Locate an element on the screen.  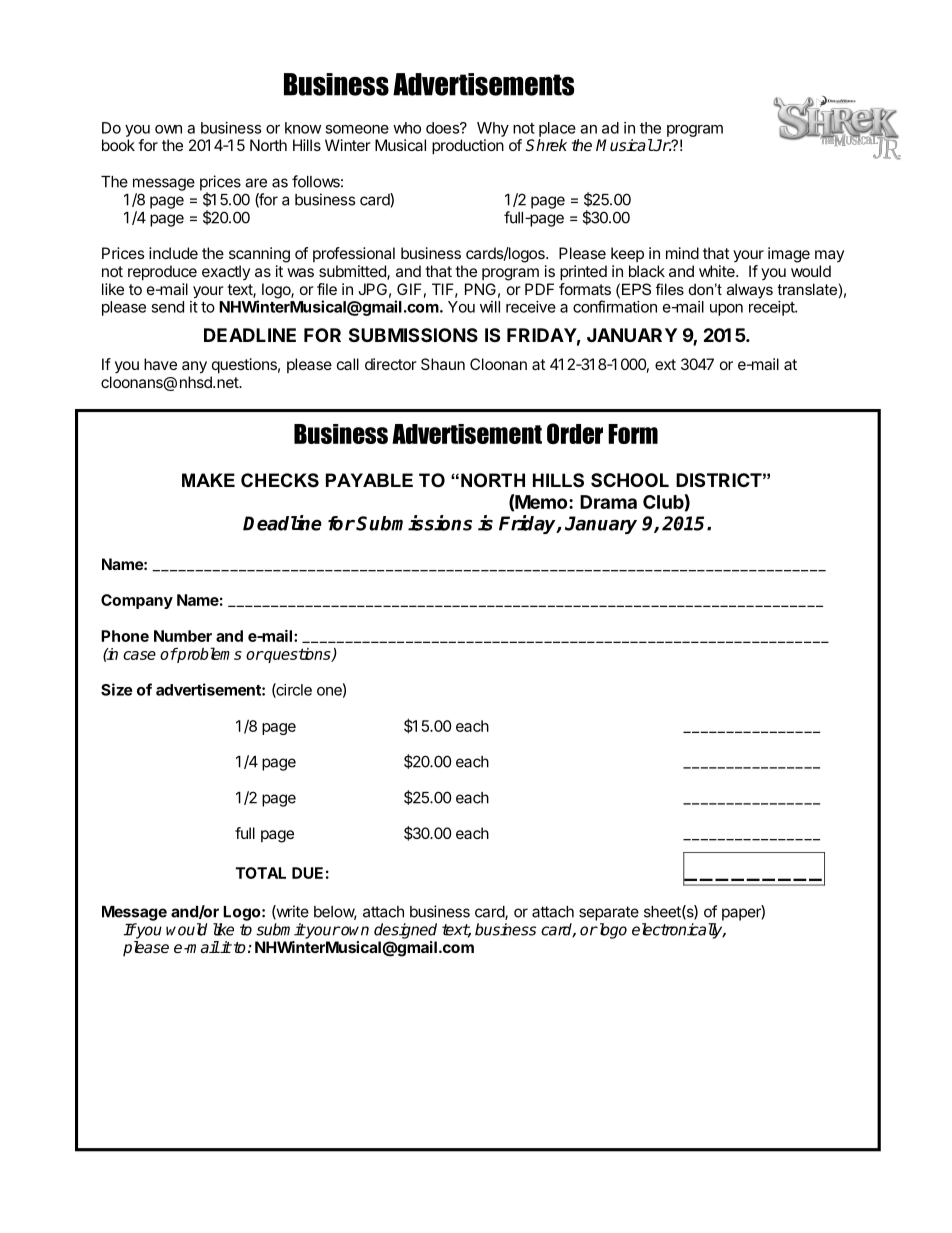
MAKE is located at coordinates (208, 480).
